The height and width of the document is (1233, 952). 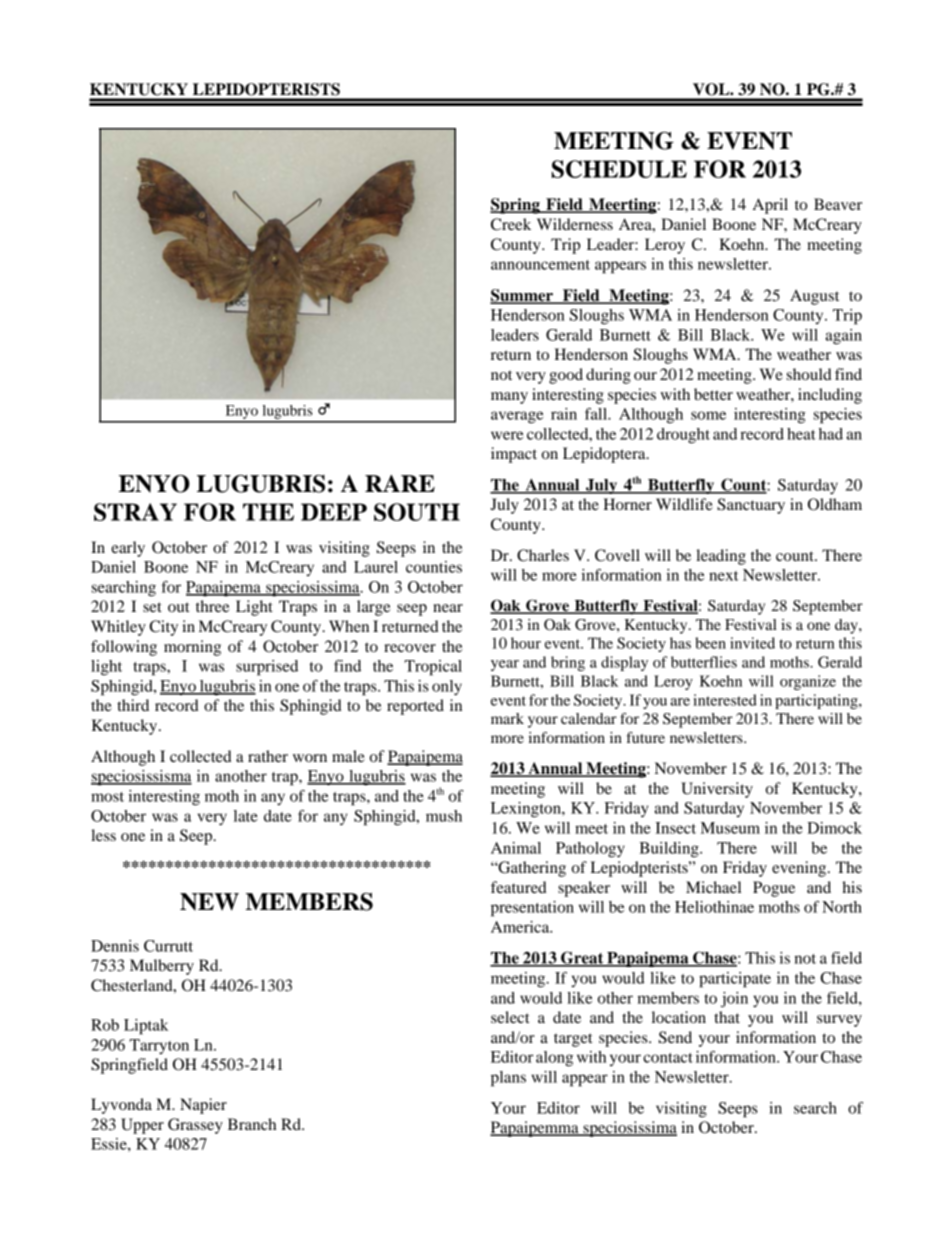 What do you see at coordinates (770, 206) in the document?
I see `April` at bounding box center [770, 206].
